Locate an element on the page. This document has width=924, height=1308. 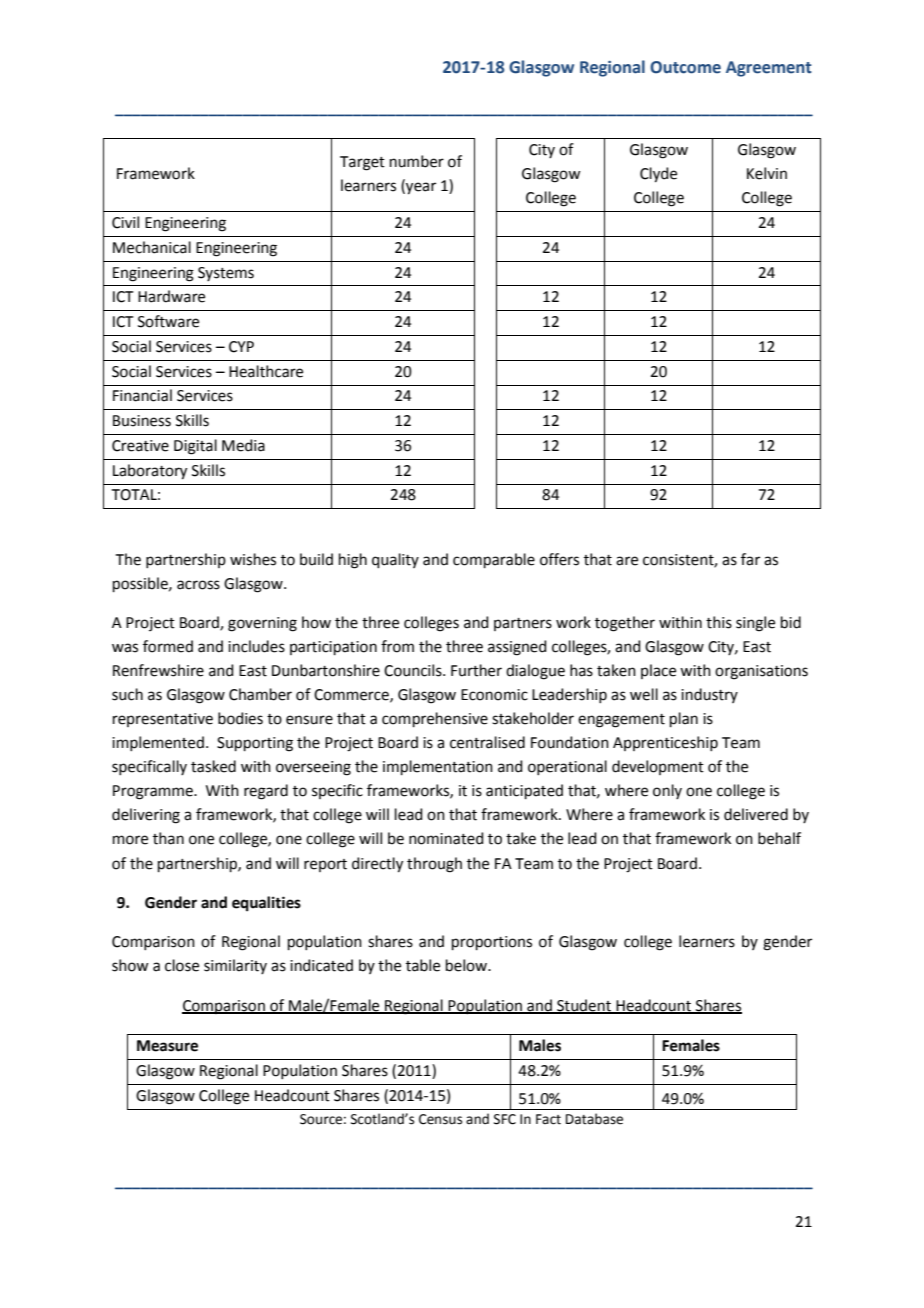
Census is located at coordinates (440, 1119).
